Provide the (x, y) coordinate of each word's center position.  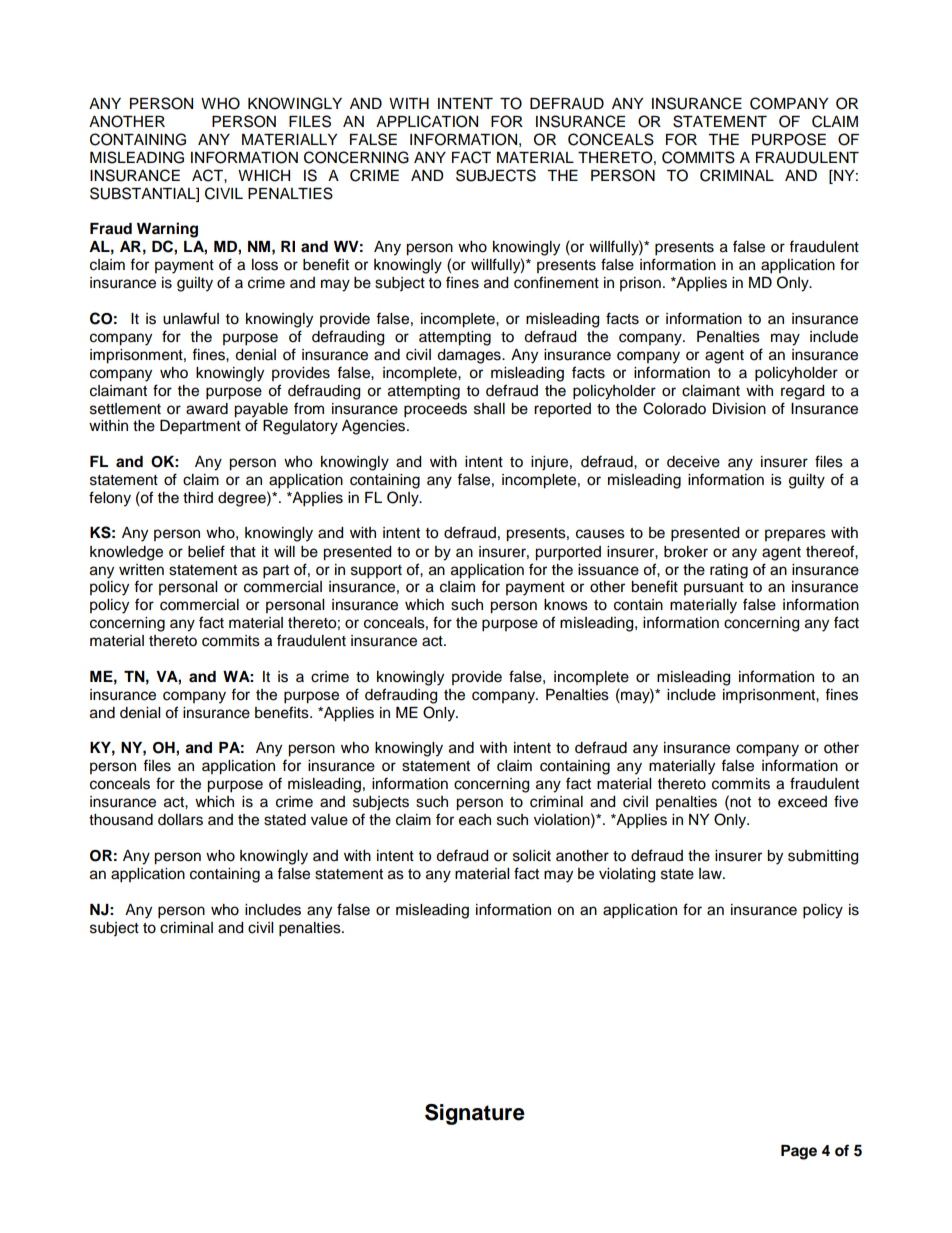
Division (739, 409)
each (475, 820)
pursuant (714, 588)
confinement (556, 282)
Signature (475, 1114)
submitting (823, 857)
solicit (532, 856)
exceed (802, 802)
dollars (180, 820)
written (141, 570)
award (207, 409)
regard (802, 392)
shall (489, 409)
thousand (121, 820)
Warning (167, 230)
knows (566, 605)
